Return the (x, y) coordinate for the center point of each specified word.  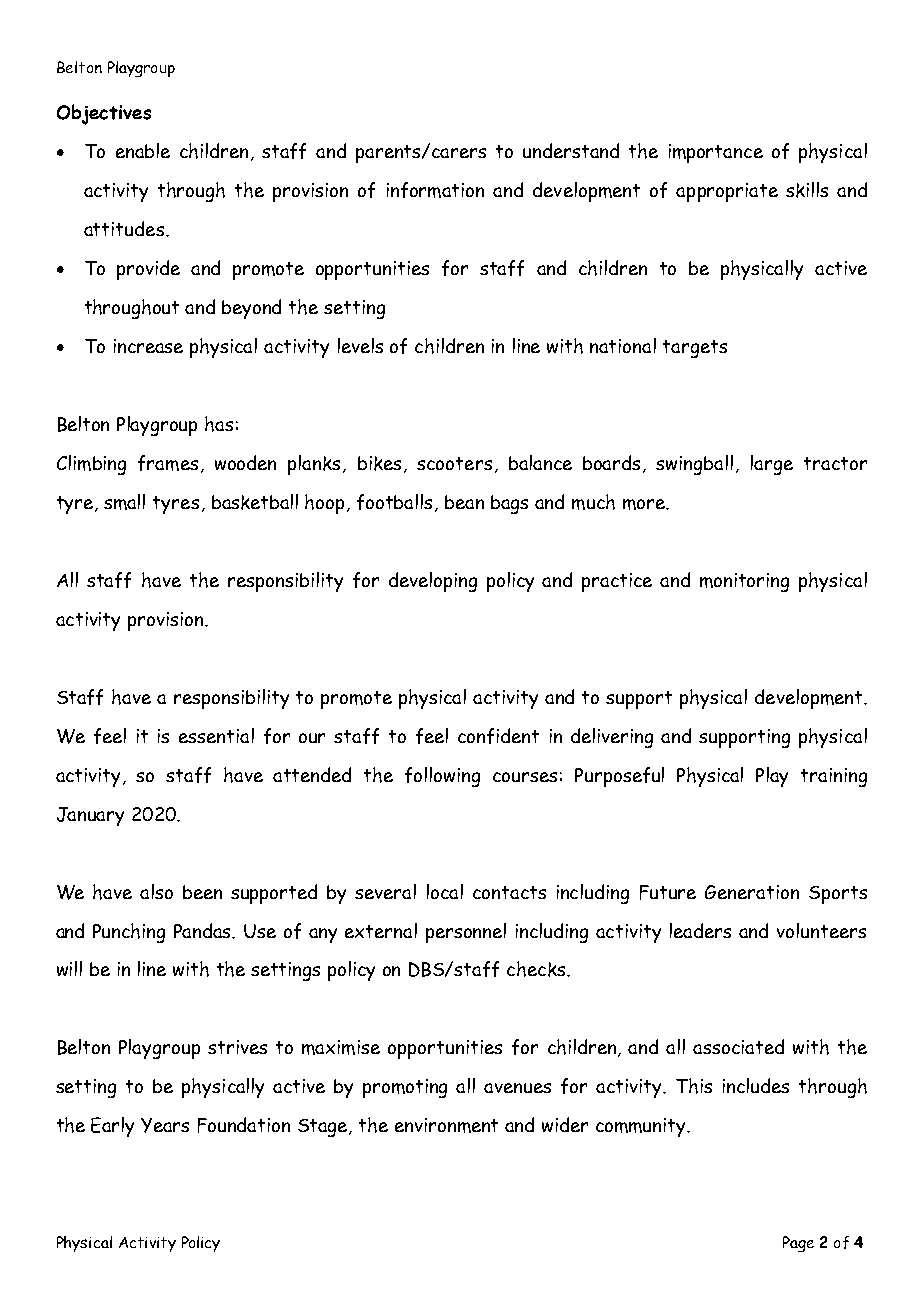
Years (165, 1125)
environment (446, 1125)
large (772, 465)
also (156, 891)
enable (143, 150)
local (445, 891)
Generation (752, 892)
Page (798, 1244)
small (124, 502)
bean (464, 502)
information (435, 190)
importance (716, 153)
